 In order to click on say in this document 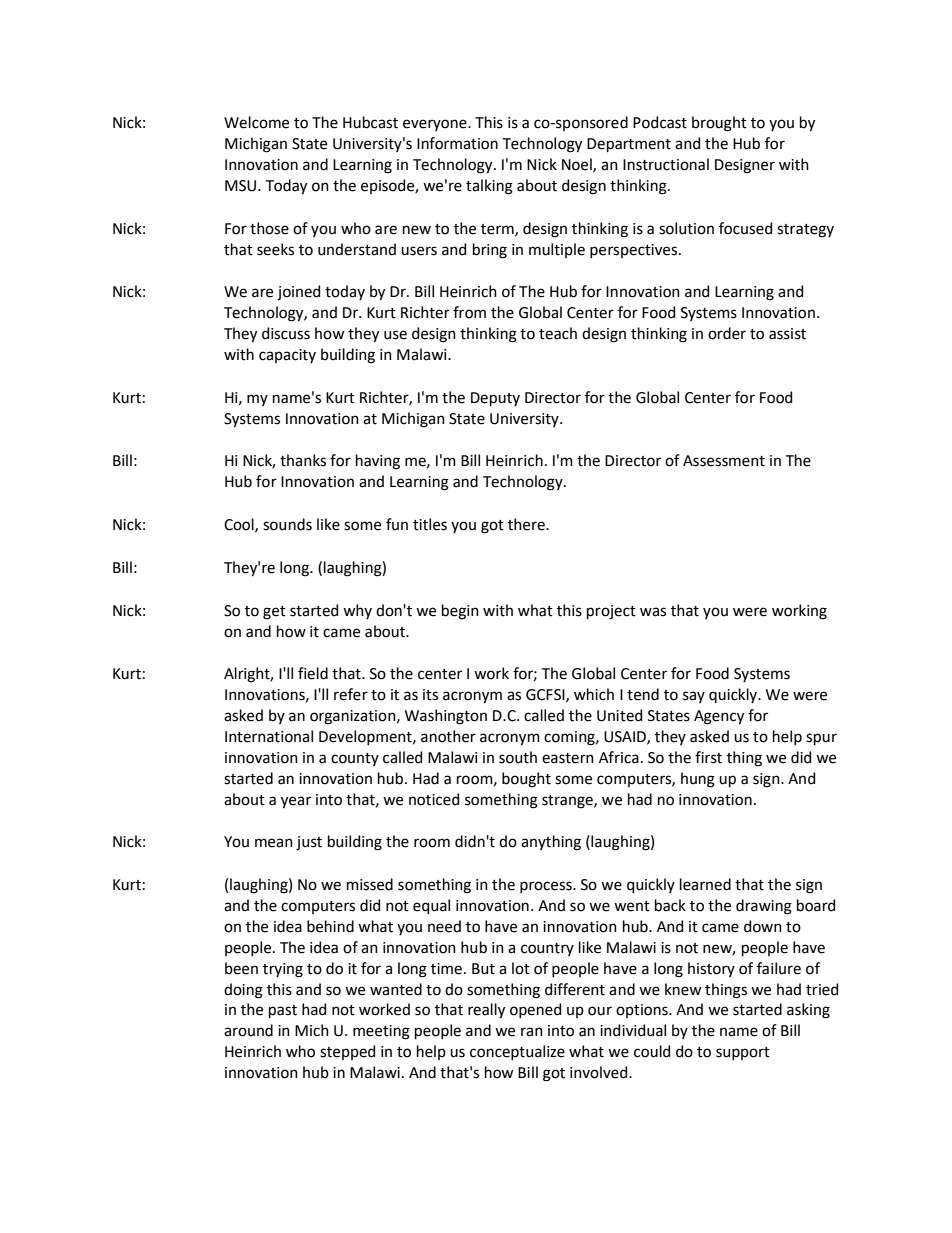, I will do `click(694, 697)`.
